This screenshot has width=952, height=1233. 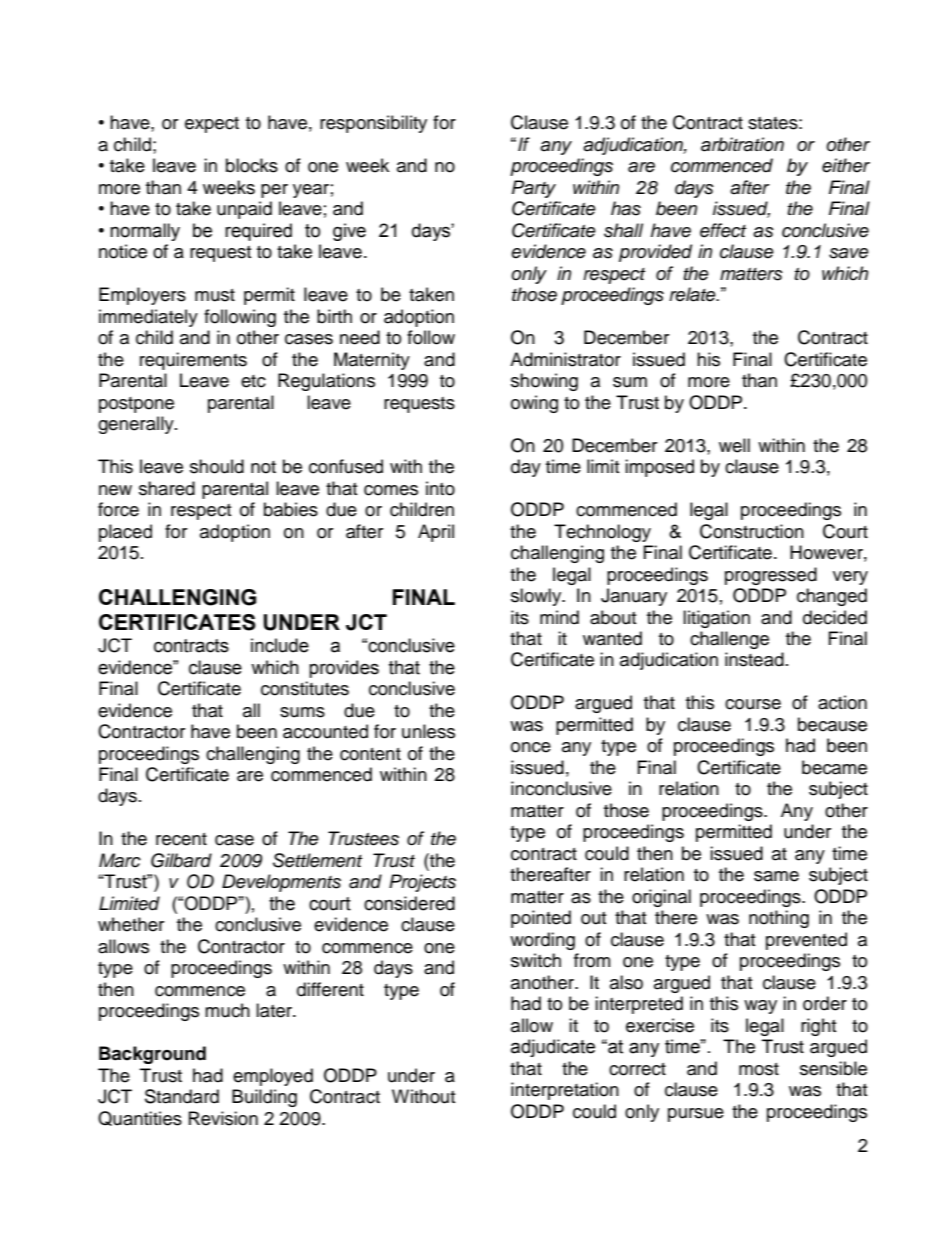 What do you see at coordinates (217, 466) in the screenshot?
I see `should` at bounding box center [217, 466].
